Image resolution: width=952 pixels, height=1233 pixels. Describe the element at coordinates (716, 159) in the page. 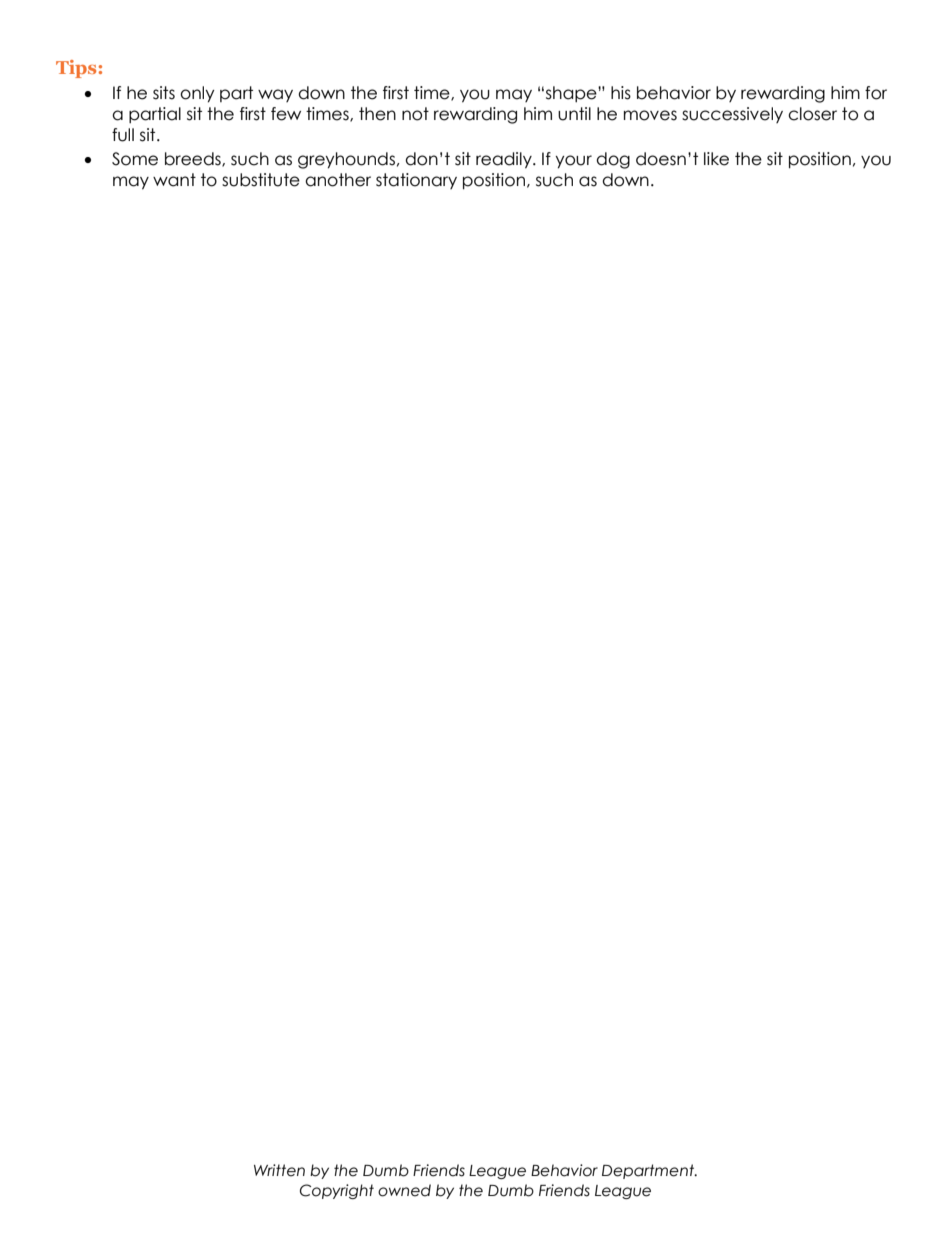

I see `like` at that location.
